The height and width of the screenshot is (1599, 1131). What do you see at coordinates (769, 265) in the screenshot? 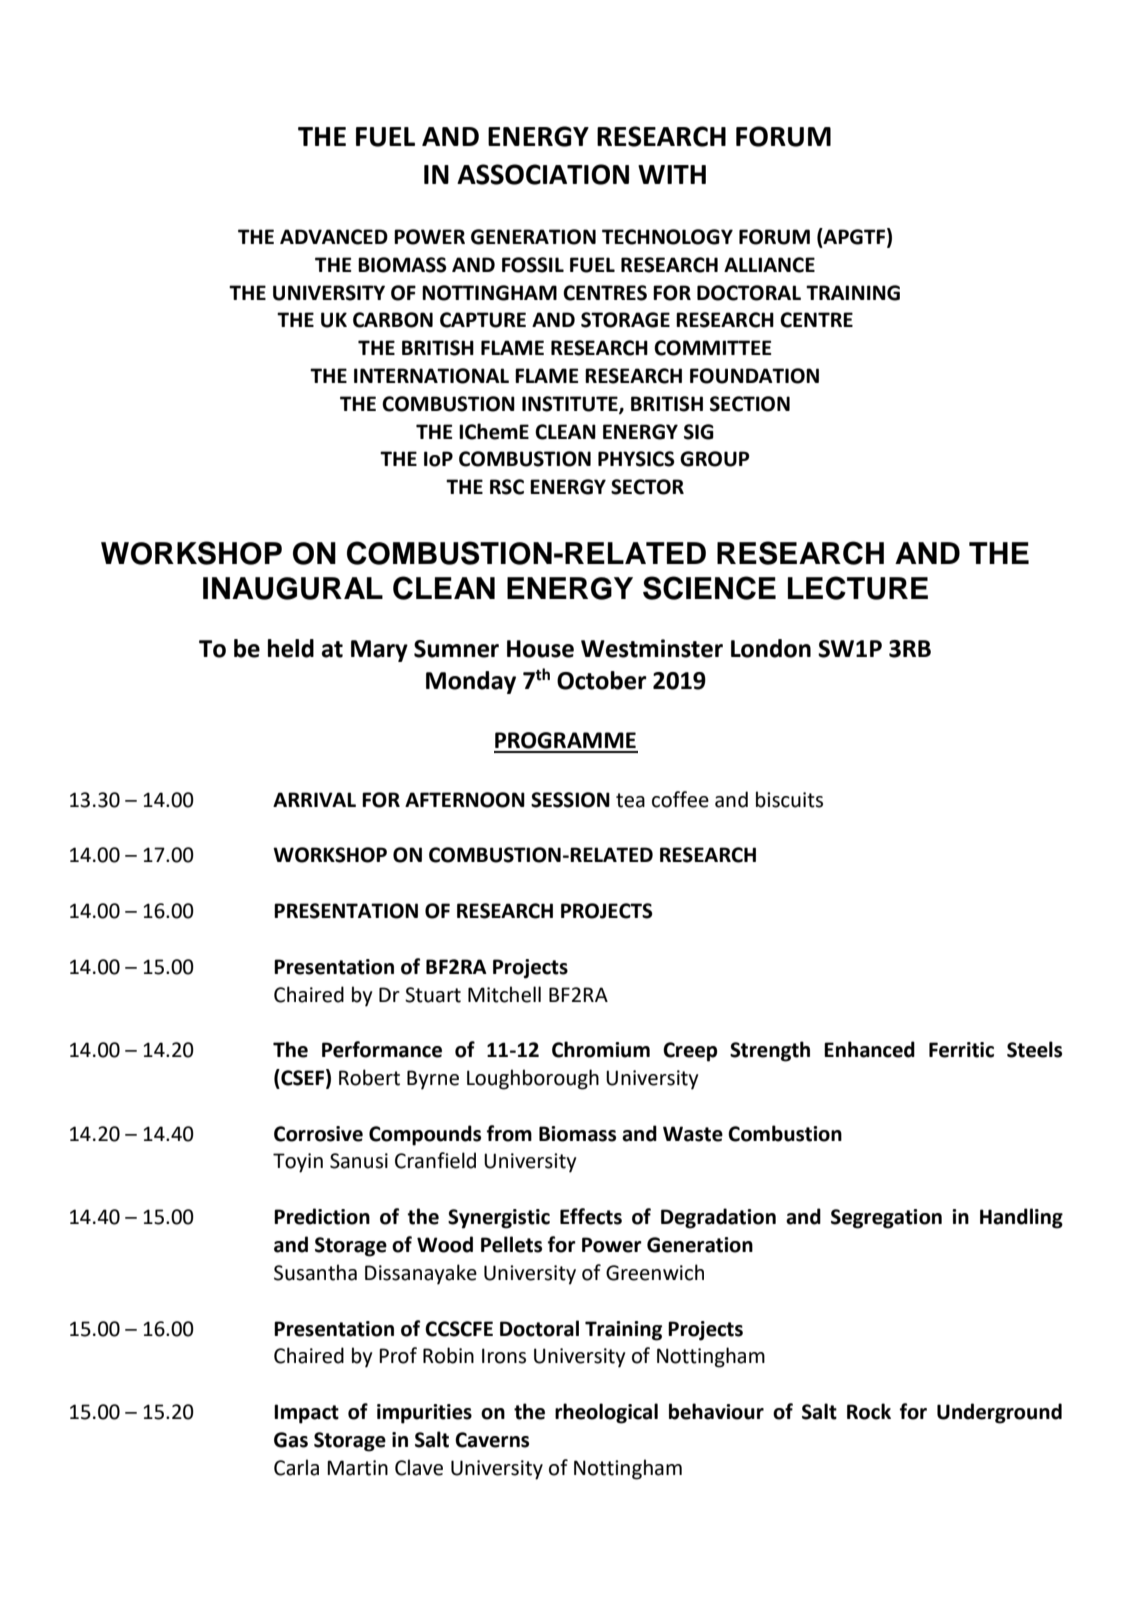
I see `ALLIANCE` at bounding box center [769, 265].
